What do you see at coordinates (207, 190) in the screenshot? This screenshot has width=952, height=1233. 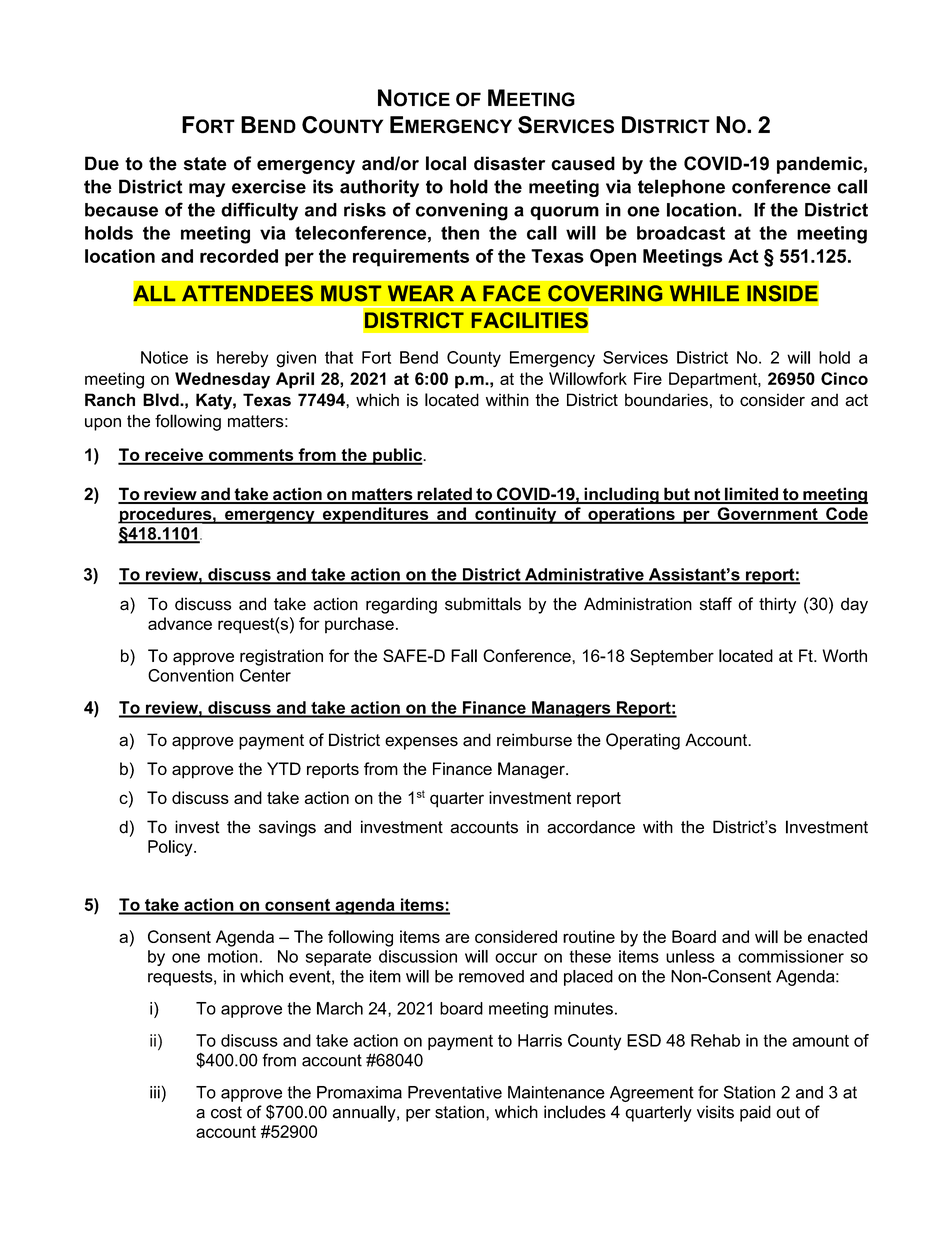 I see `may` at bounding box center [207, 190].
